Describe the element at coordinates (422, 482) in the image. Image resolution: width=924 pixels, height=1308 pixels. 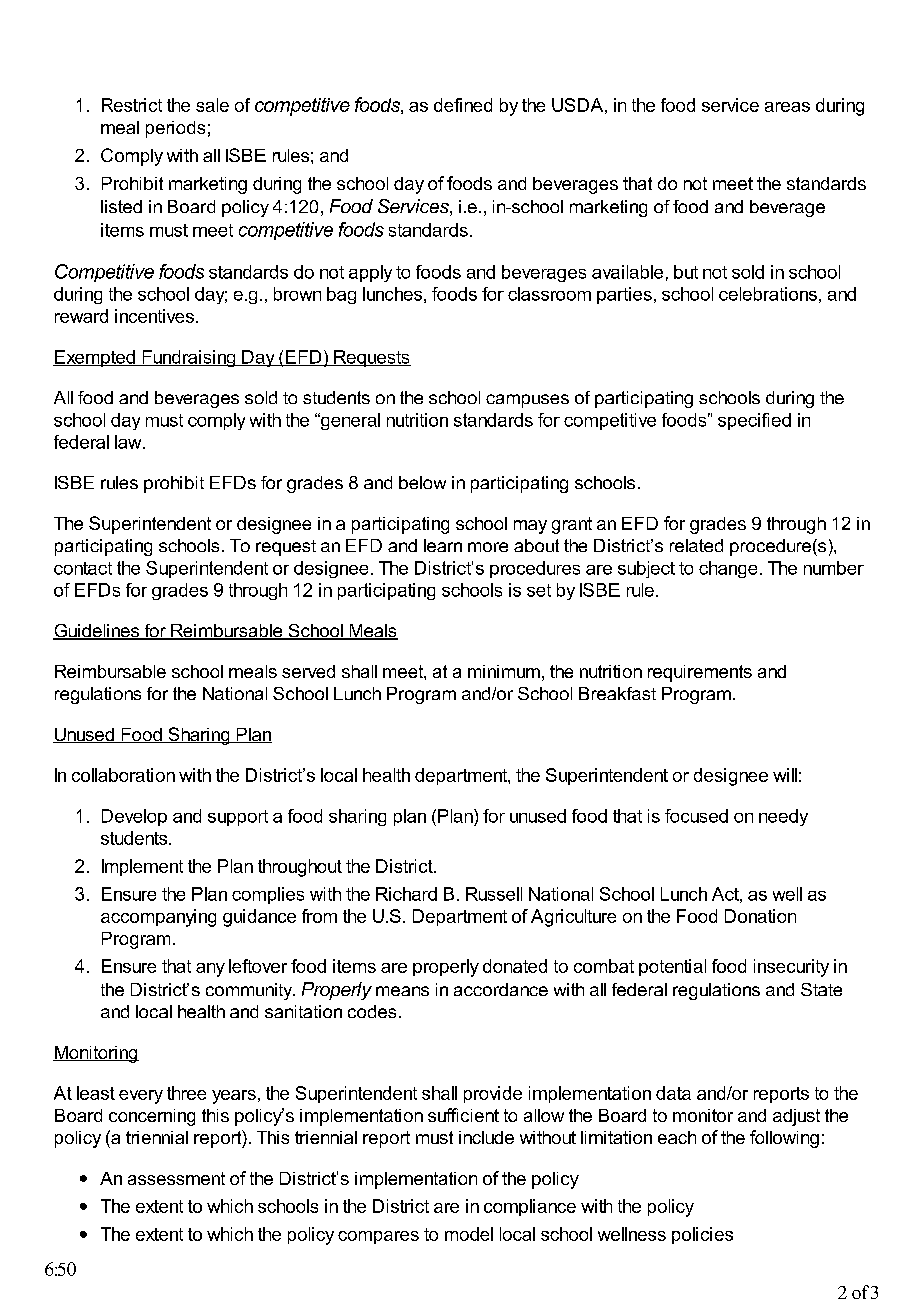
I see `below` at that location.
